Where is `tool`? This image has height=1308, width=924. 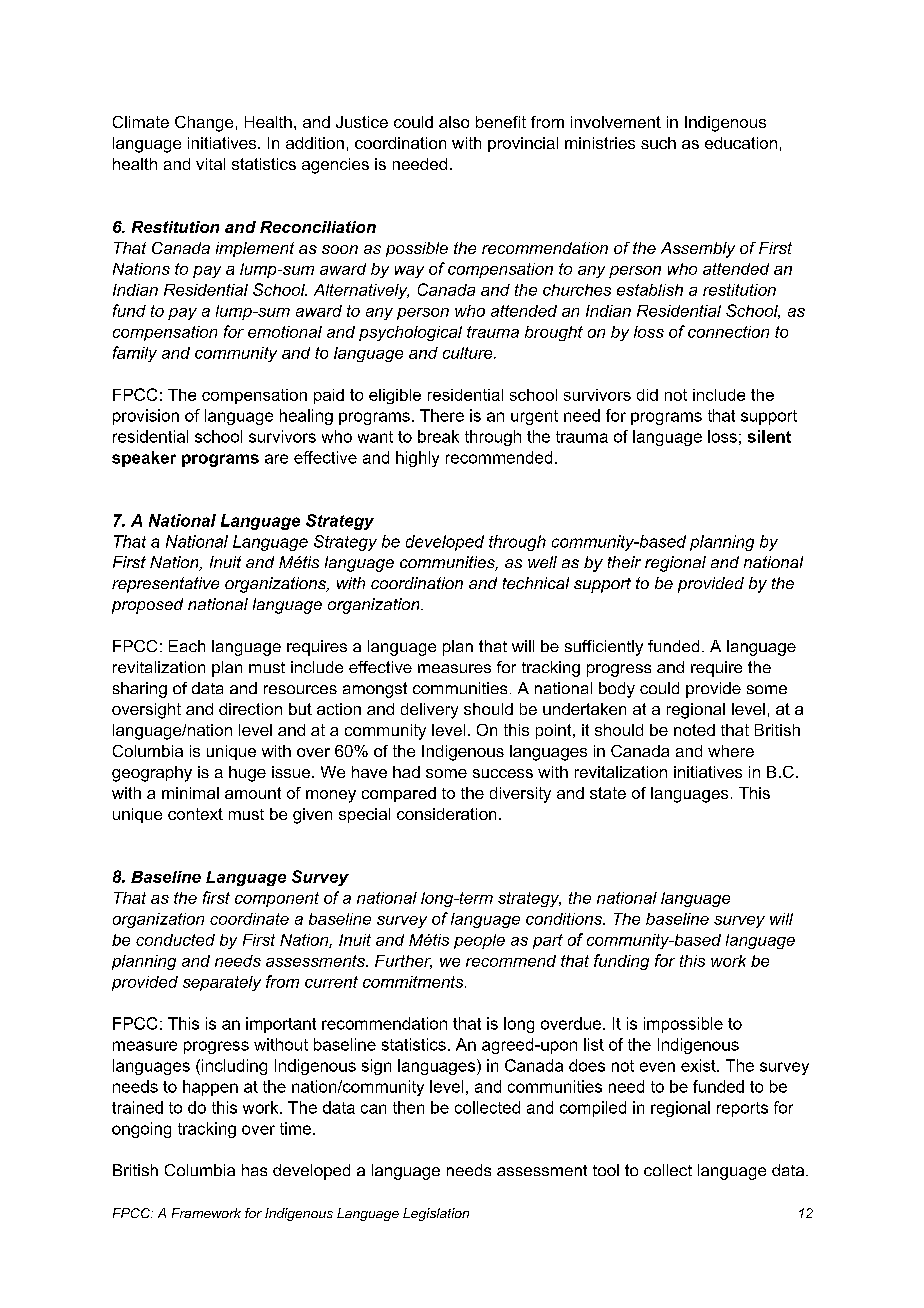 tool is located at coordinates (606, 1170).
